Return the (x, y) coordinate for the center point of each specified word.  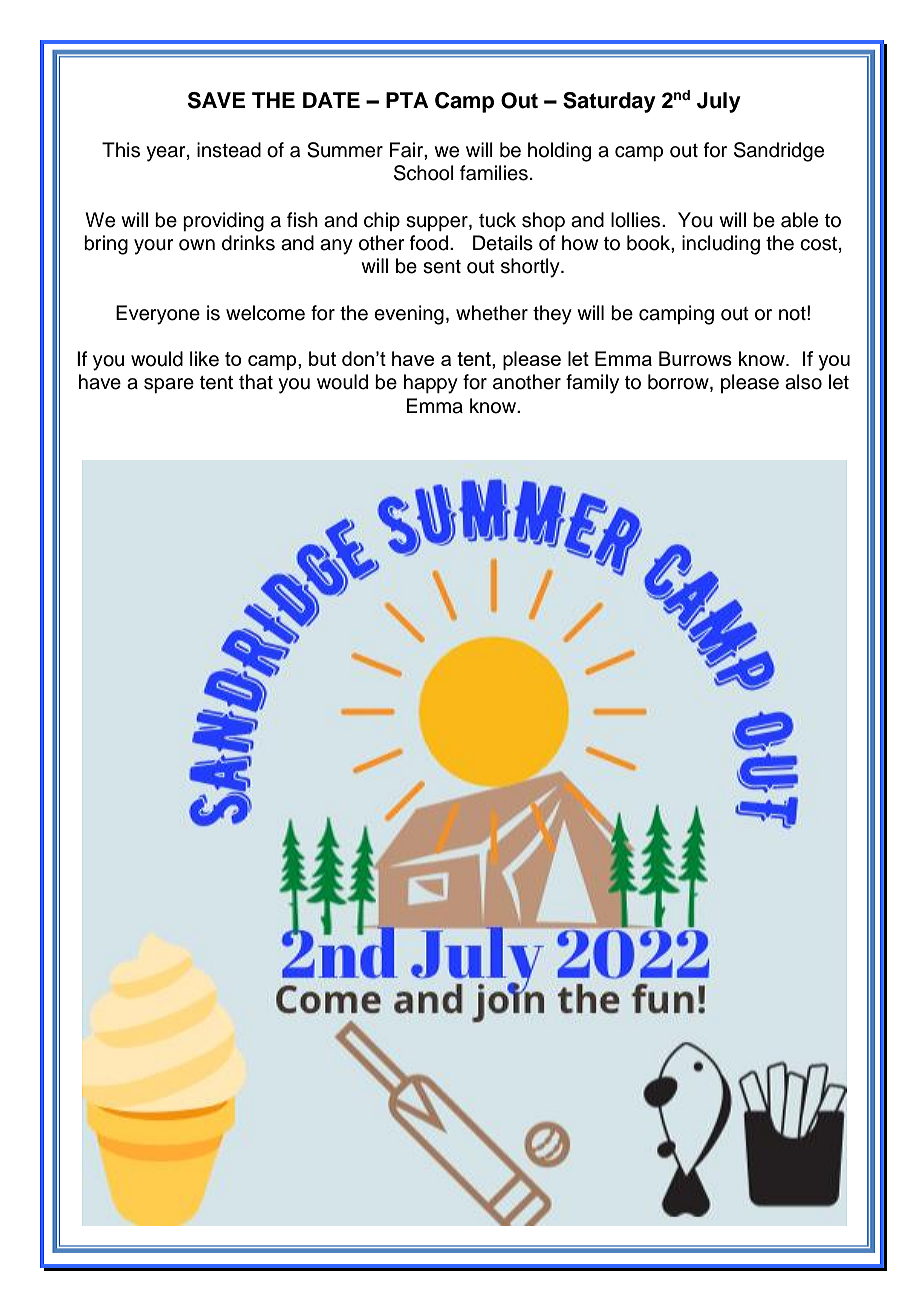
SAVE (216, 100)
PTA (407, 100)
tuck (497, 220)
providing (223, 222)
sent (442, 267)
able (799, 220)
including (721, 245)
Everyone (158, 315)
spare (169, 385)
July (719, 102)
